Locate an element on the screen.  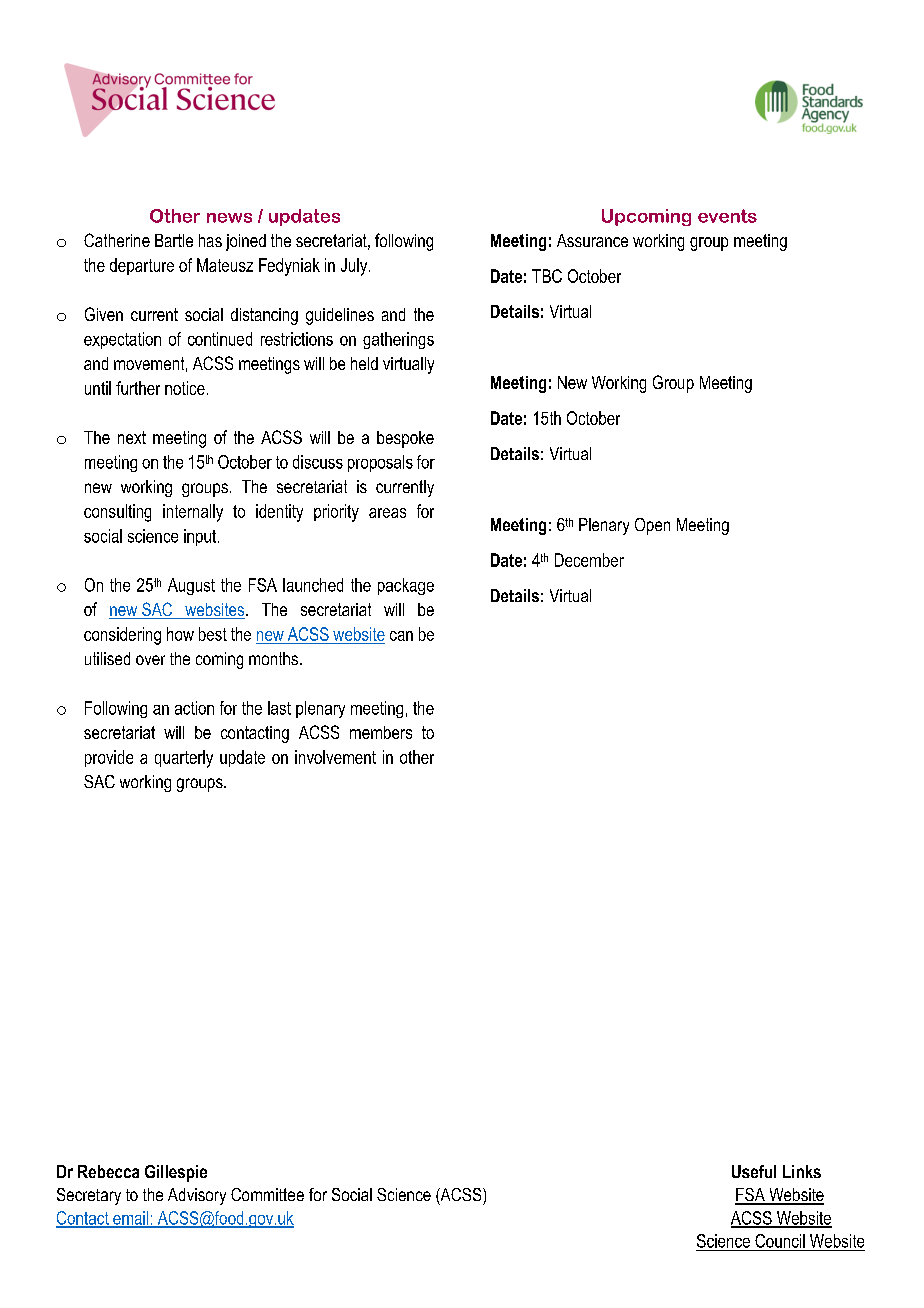
December is located at coordinates (589, 560).
